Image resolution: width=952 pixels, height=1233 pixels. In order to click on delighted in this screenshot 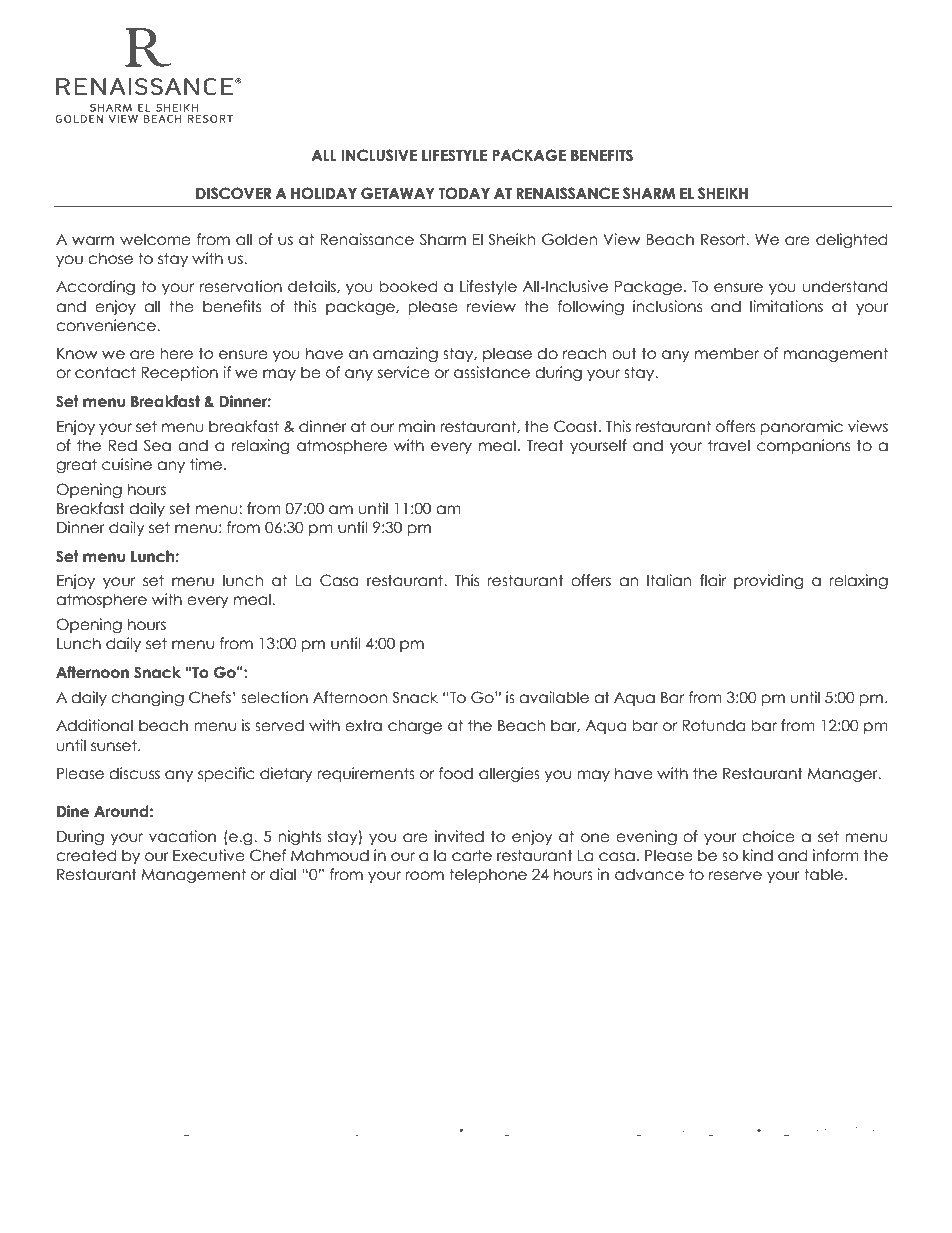, I will do `click(851, 240)`.
